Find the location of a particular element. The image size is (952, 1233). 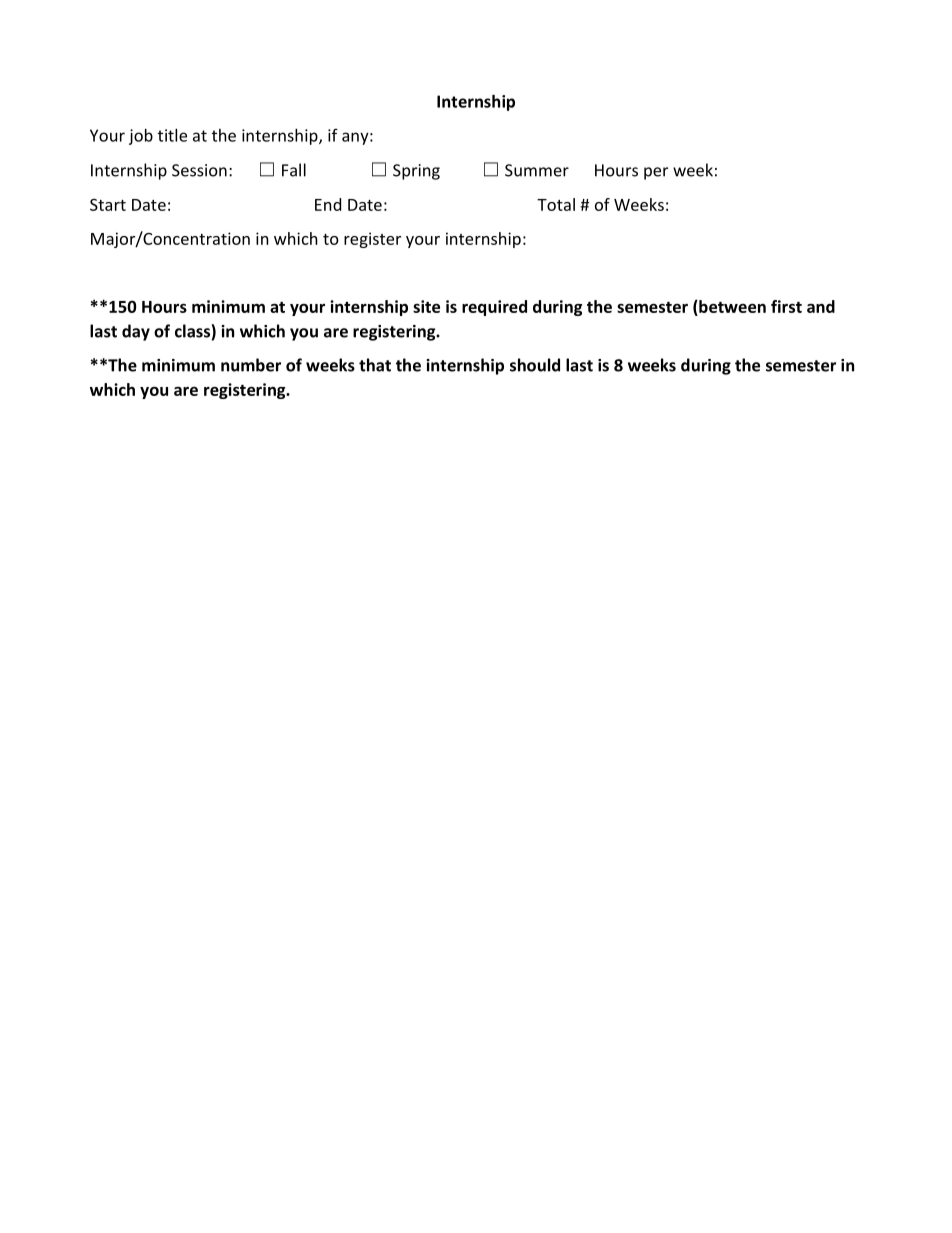

between is located at coordinates (731, 306).
